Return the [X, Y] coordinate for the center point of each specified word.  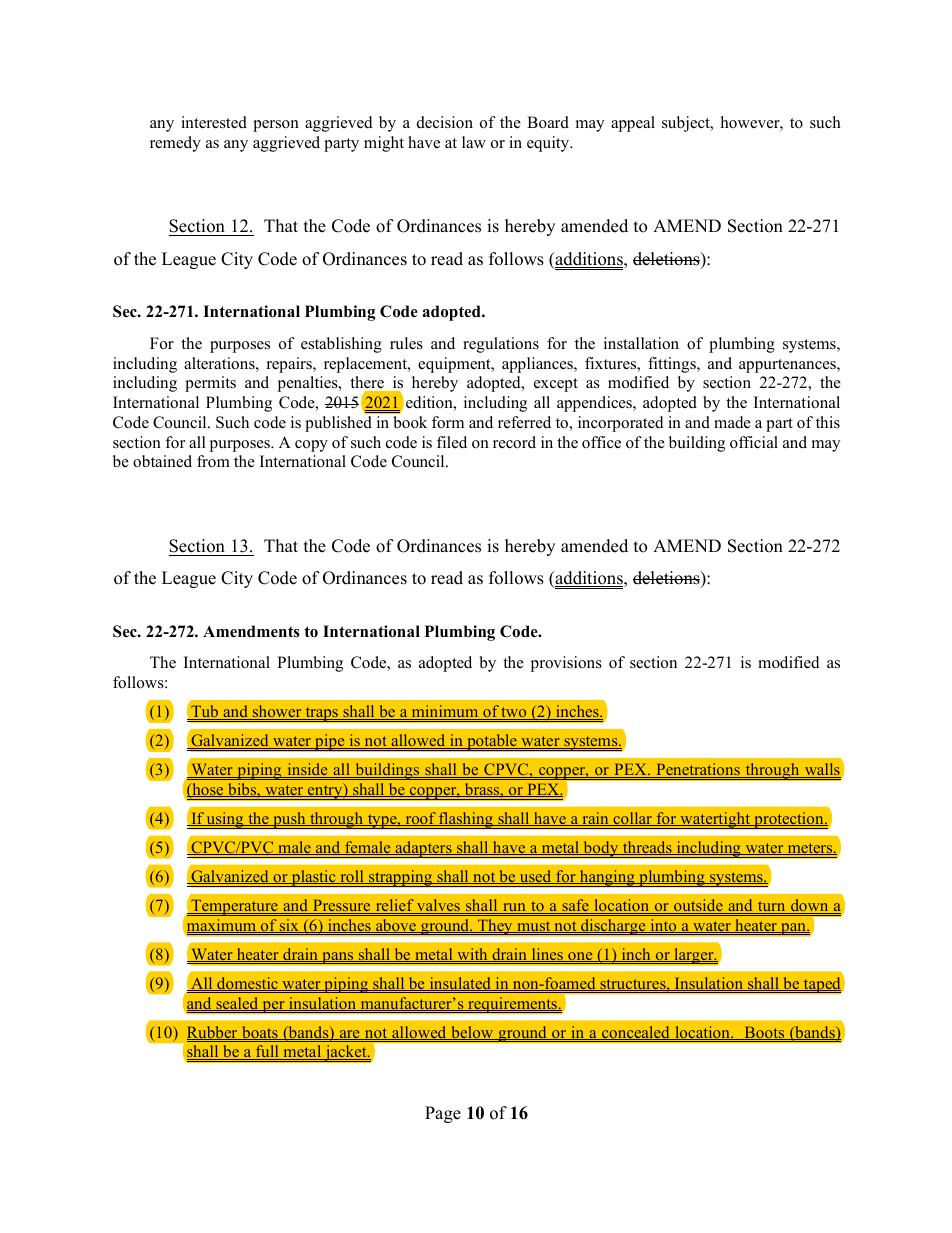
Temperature [234, 907]
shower [277, 712]
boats [260, 1033]
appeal [633, 124]
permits [210, 384]
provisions [566, 664]
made [732, 422]
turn [772, 907]
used [535, 877]
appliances [538, 365]
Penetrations [698, 770]
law [474, 142]
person [276, 126]
